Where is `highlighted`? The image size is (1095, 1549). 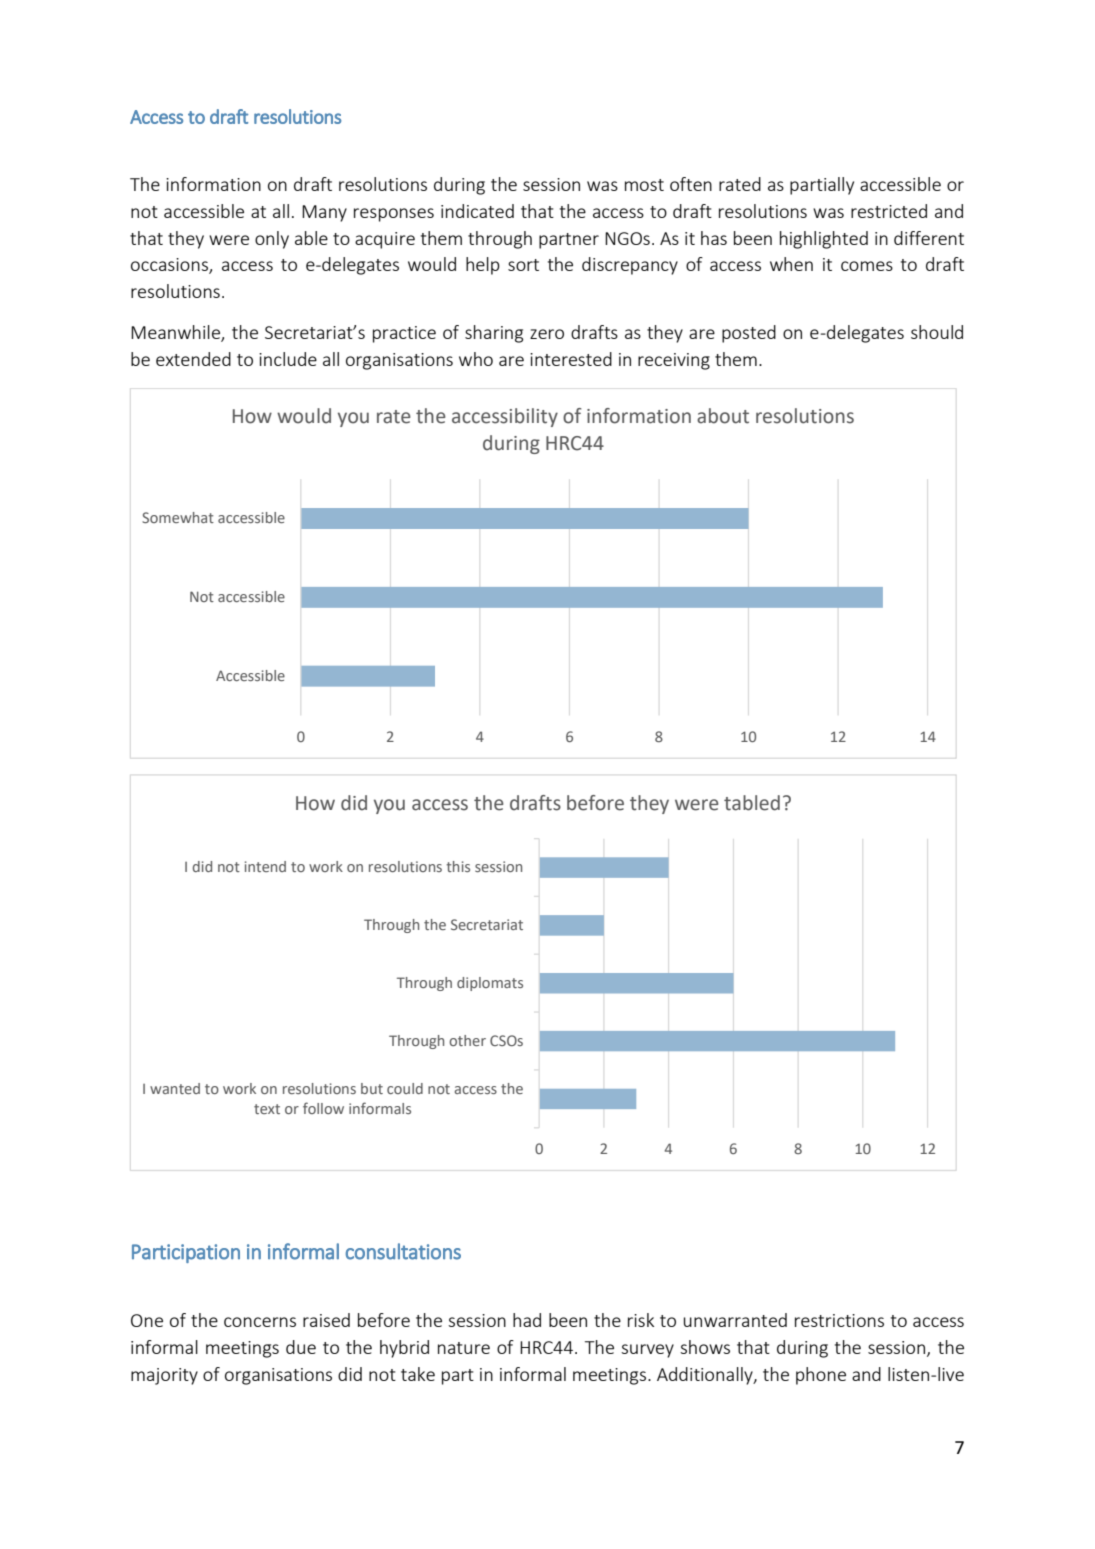
highlighted is located at coordinates (824, 240).
